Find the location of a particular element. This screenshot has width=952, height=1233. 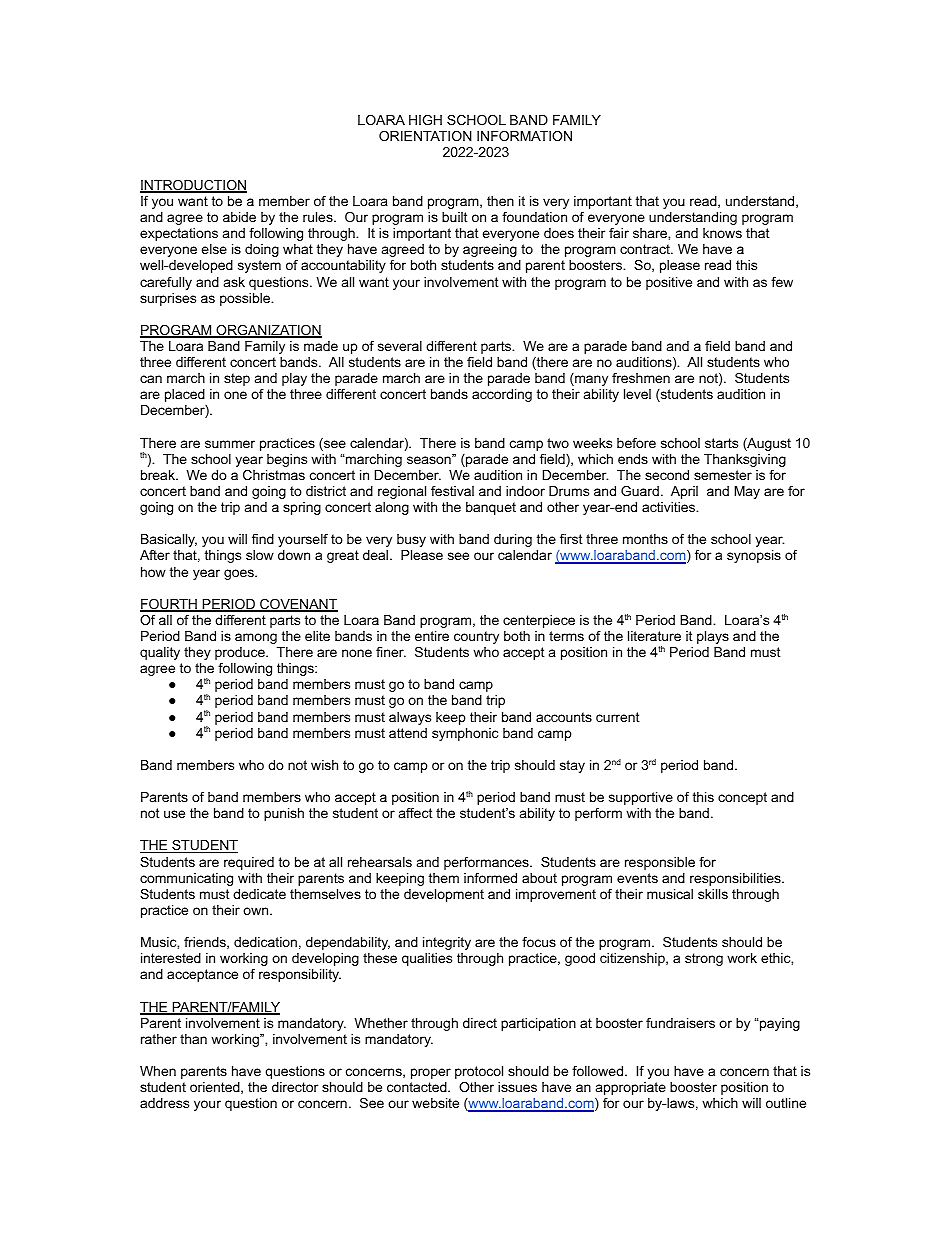

informed is located at coordinates (490, 878).
